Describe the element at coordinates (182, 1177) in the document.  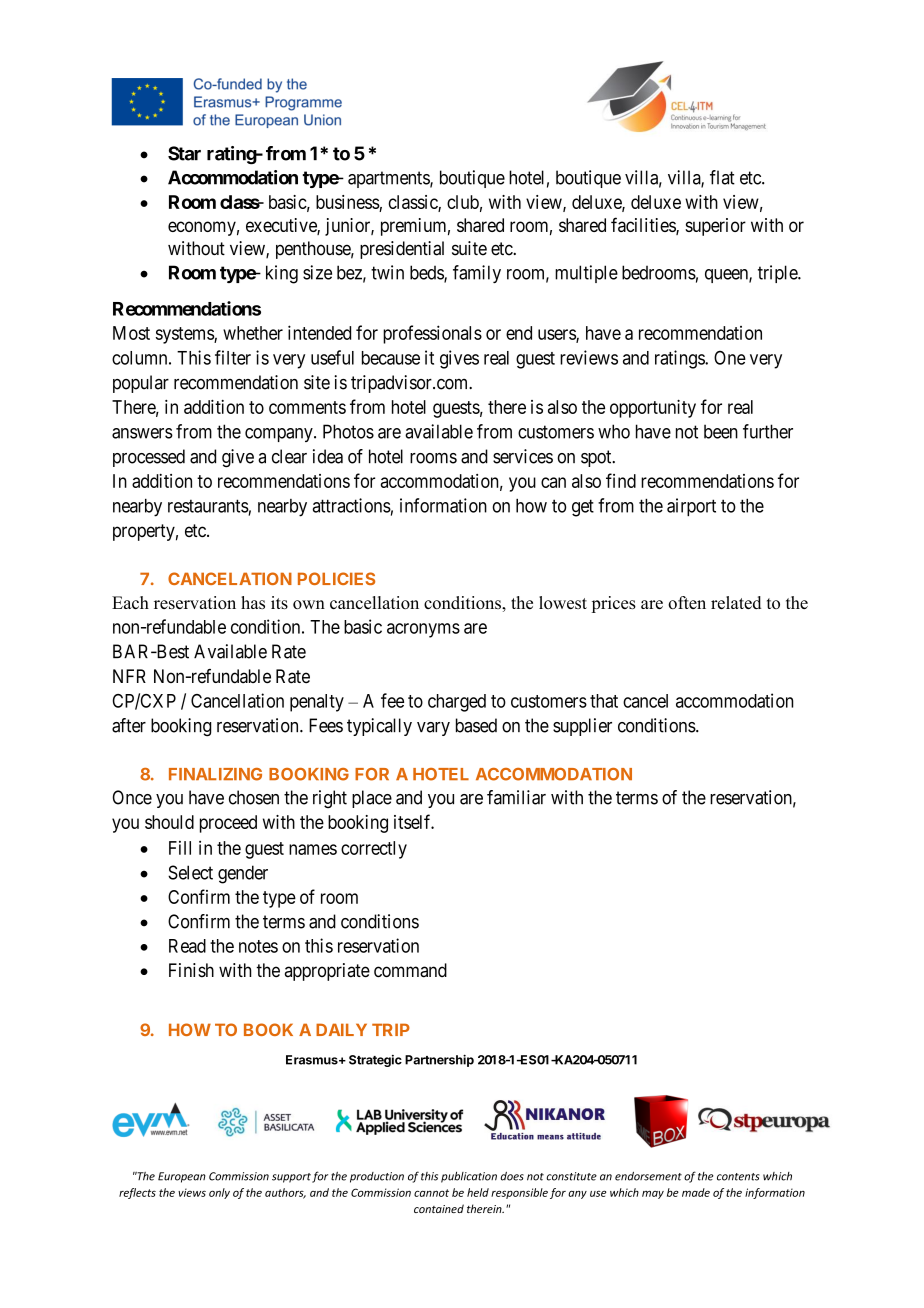
I see `European` at that location.
